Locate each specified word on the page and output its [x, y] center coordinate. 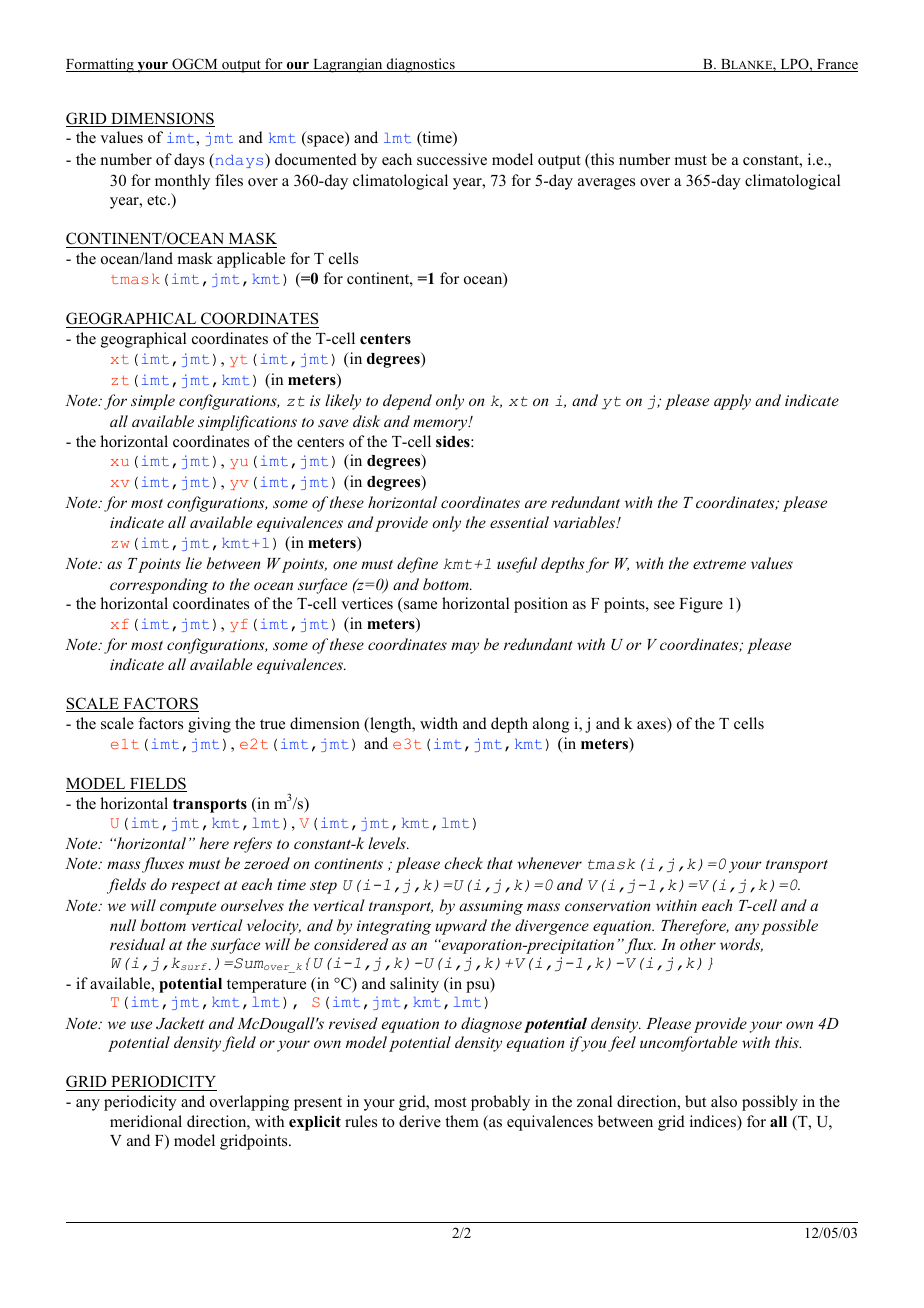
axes [652, 726]
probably [500, 1103]
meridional [146, 1121]
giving [209, 725]
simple [153, 402]
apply [732, 402]
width [439, 723]
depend [407, 402]
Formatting [101, 65]
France [836, 65]
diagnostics [420, 65]
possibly [770, 1103]
